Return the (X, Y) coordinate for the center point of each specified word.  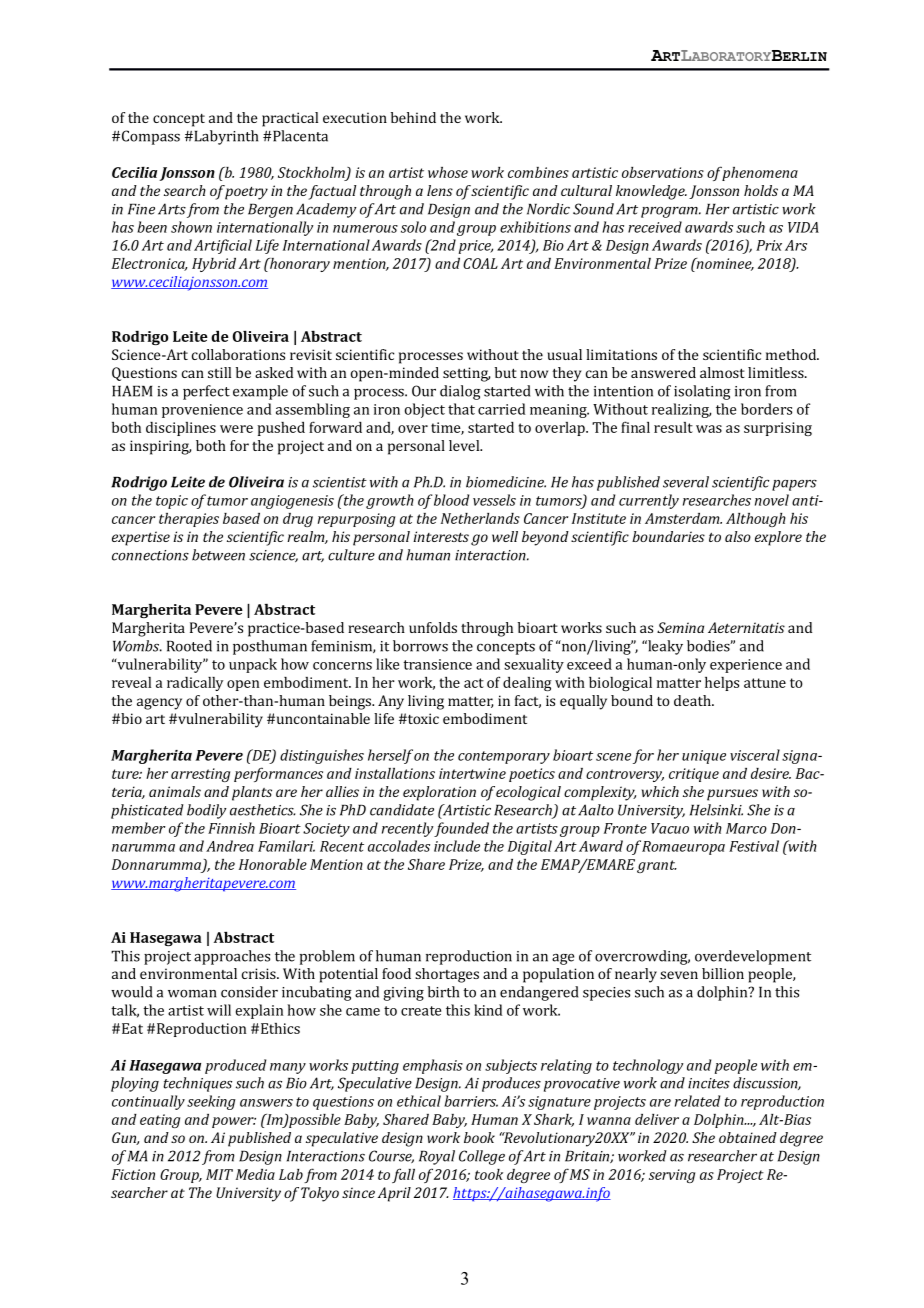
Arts (172, 209)
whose (448, 172)
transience (437, 664)
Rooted (189, 646)
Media (255, 1174)
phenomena (760, 174)
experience (746, 666)
